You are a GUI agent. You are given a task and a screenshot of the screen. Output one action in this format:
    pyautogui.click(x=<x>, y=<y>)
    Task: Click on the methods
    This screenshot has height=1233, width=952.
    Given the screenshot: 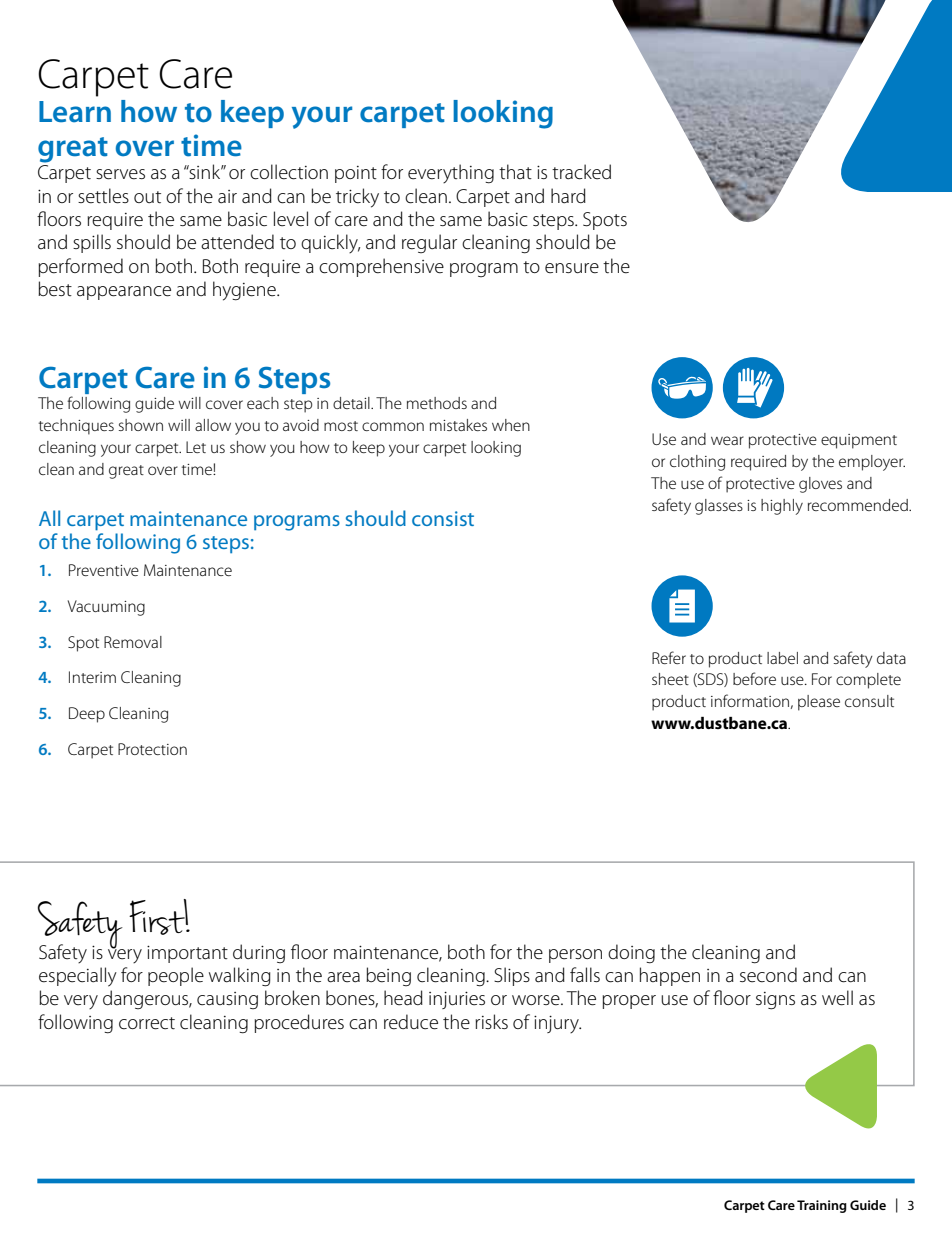 What is the action you would take?
    pyautogui.click(x=437, y=403)
